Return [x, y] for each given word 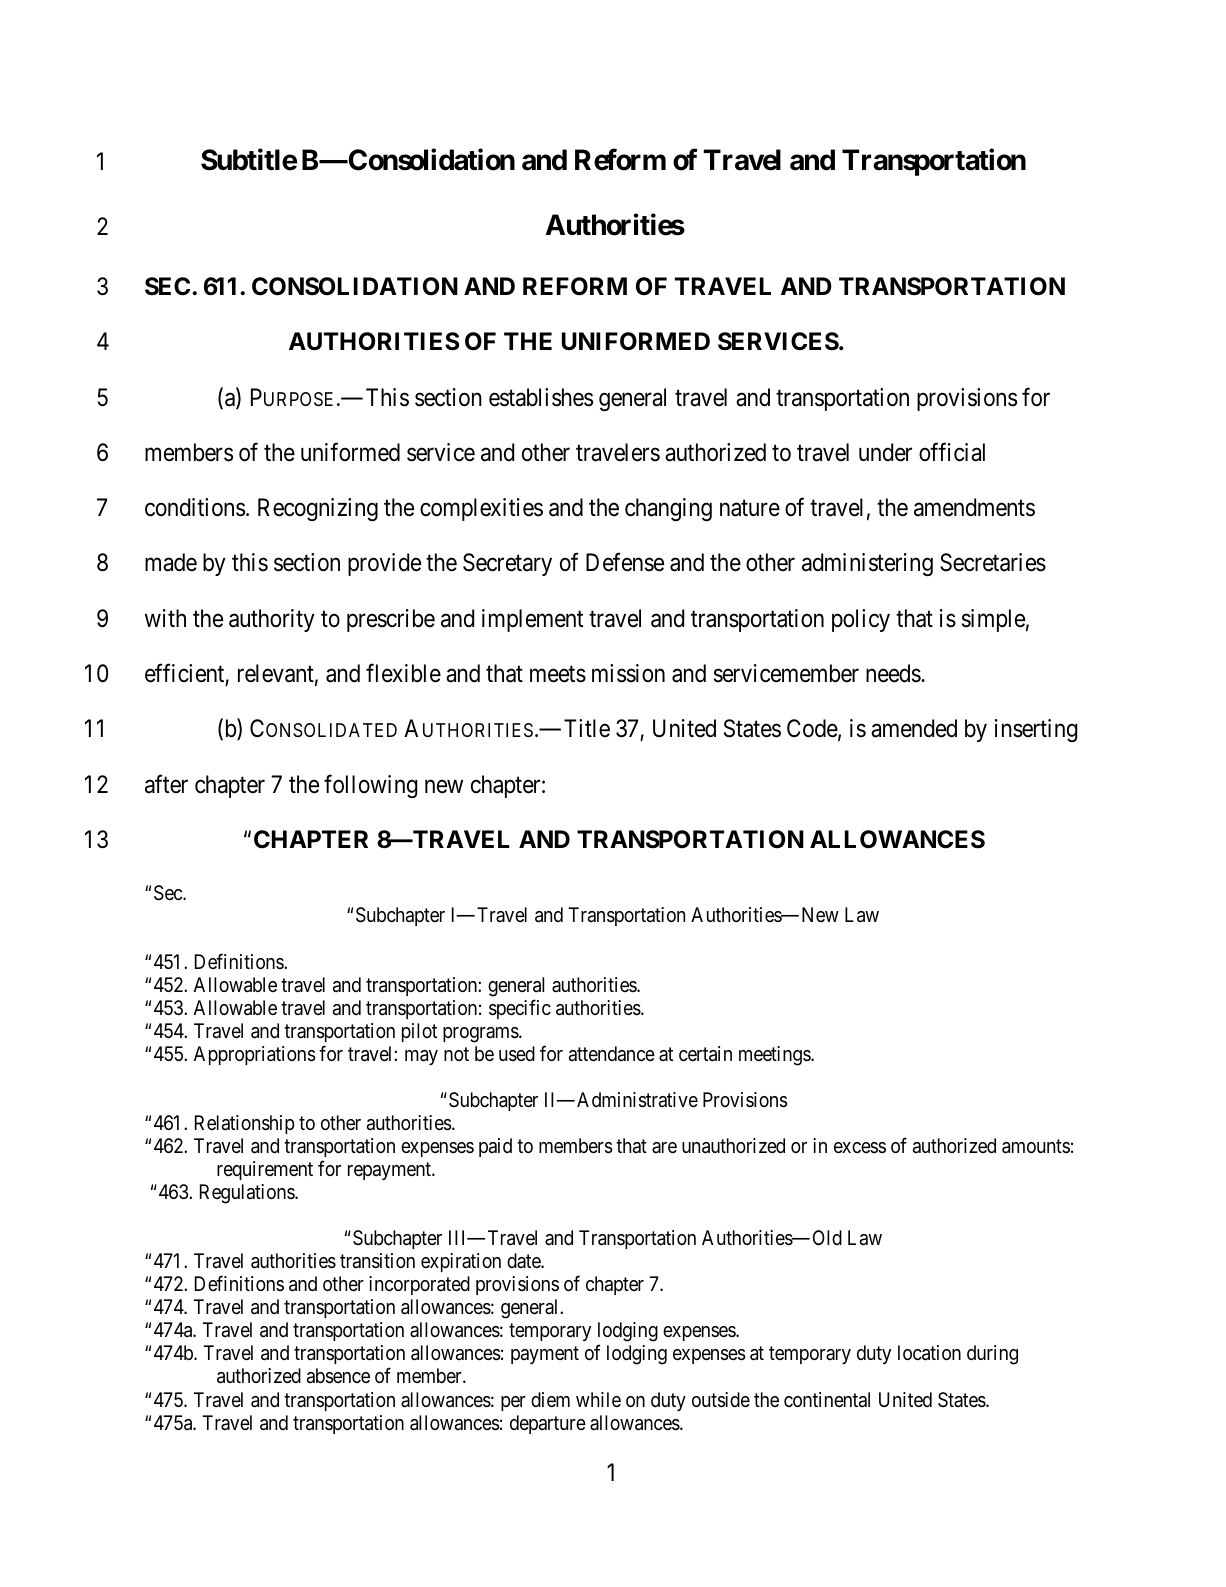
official [952, 452]
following [371, 786]
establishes [541, 397]
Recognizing [318, 509]
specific [520, 1009]
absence [338, 1376]
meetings [775, 1056]
